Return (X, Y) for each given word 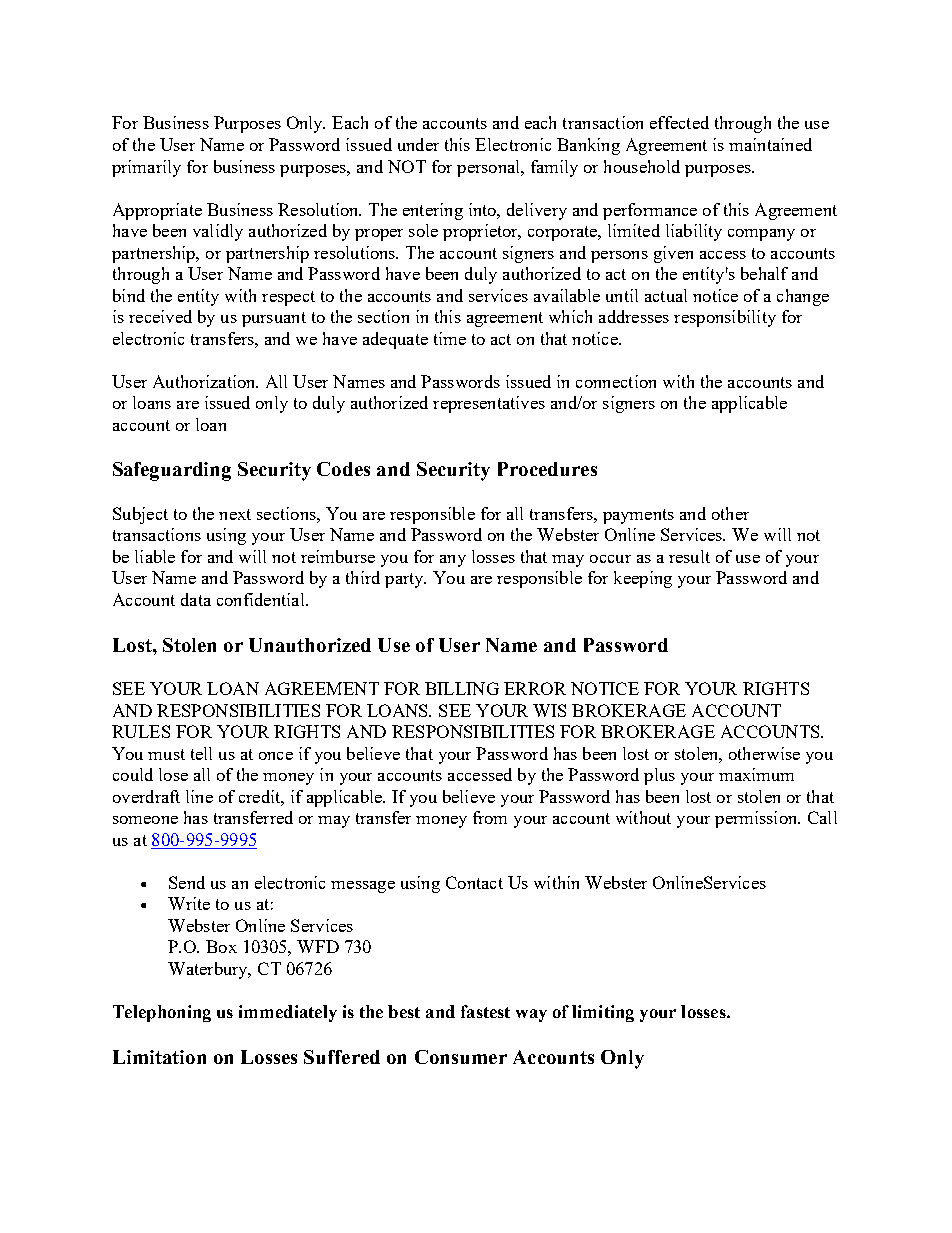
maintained (770, 144)
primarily (146, 168)
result (689, 556)
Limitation (159, 1057)
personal (490, 168)
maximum (756, 774)
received (160, 316)
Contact (474, 882)
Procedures (547, 469)
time (450, 338)
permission (757, 819)
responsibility (725, 318)
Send (187, 882)
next (235, 514)
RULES (141, 731)
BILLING (462, 688)
